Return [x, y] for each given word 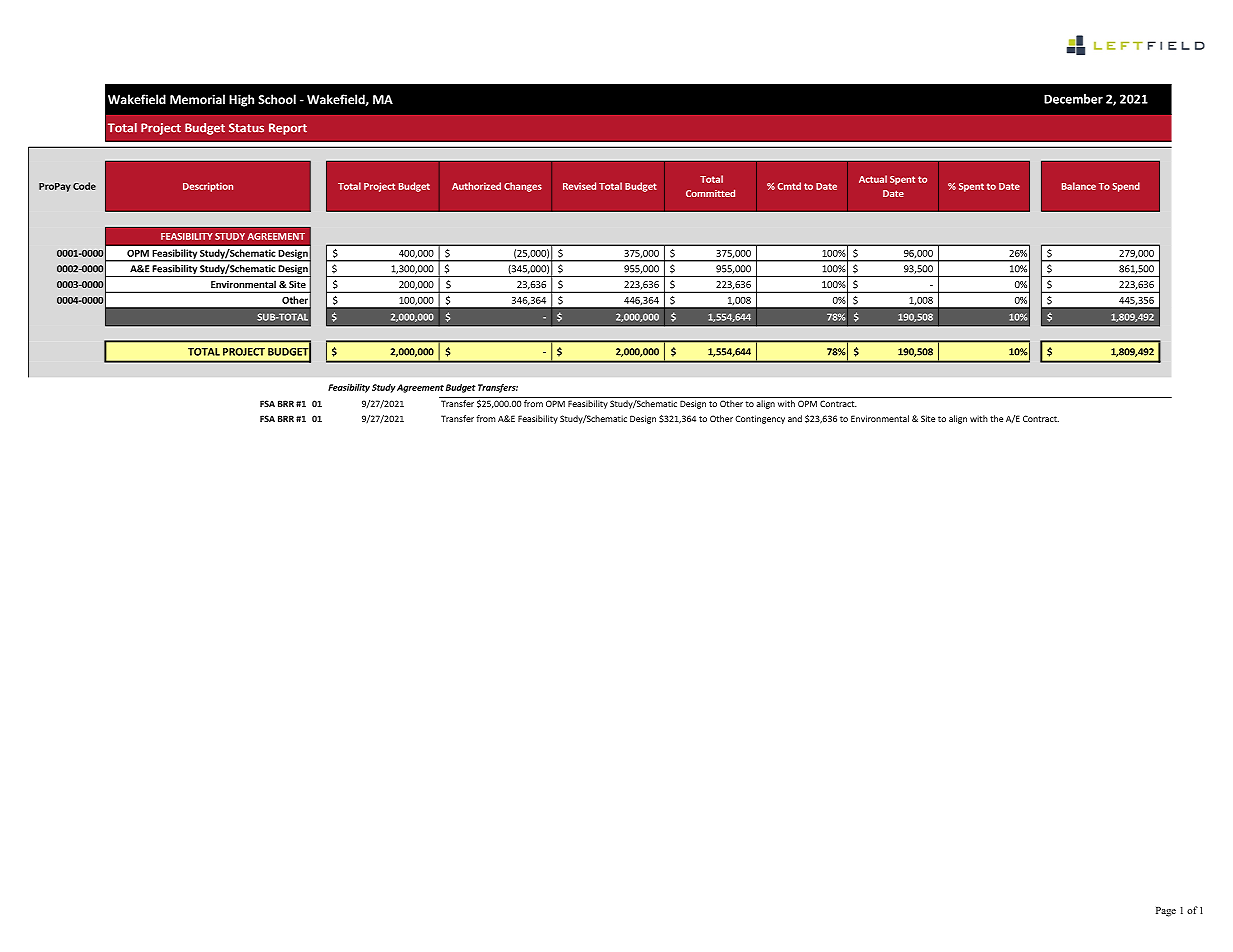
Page [1166, 912]
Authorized [476, 186]
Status [246, 128]
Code [84, 186]
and [795, 418]
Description [208, 187]
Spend [1126, 187]
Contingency [760, 419]
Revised [579, 186]
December [1073, 99]
